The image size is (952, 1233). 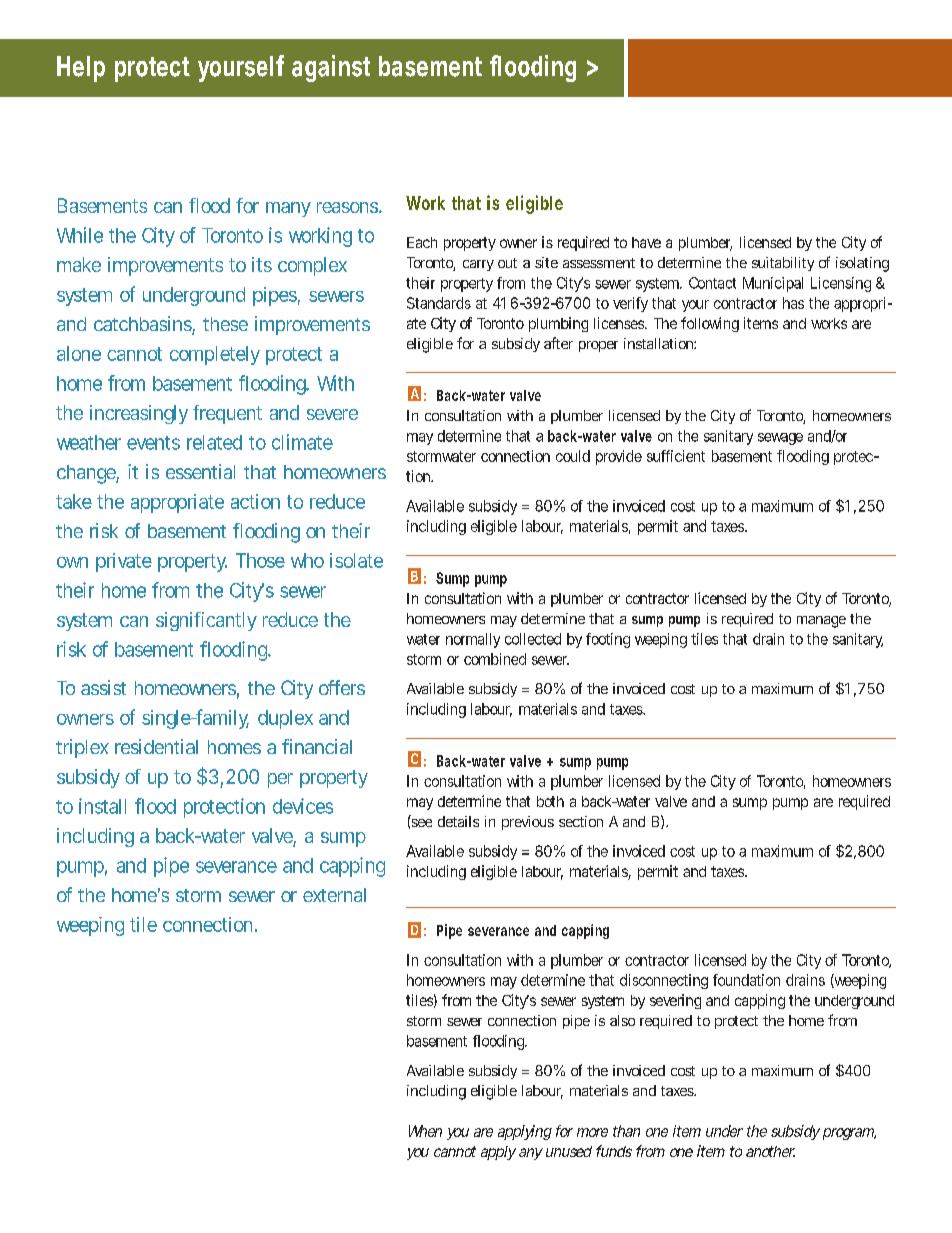 What do you see at coordinates (334, 895) in the document?
I see `external` at bounding box center [334, 895].
